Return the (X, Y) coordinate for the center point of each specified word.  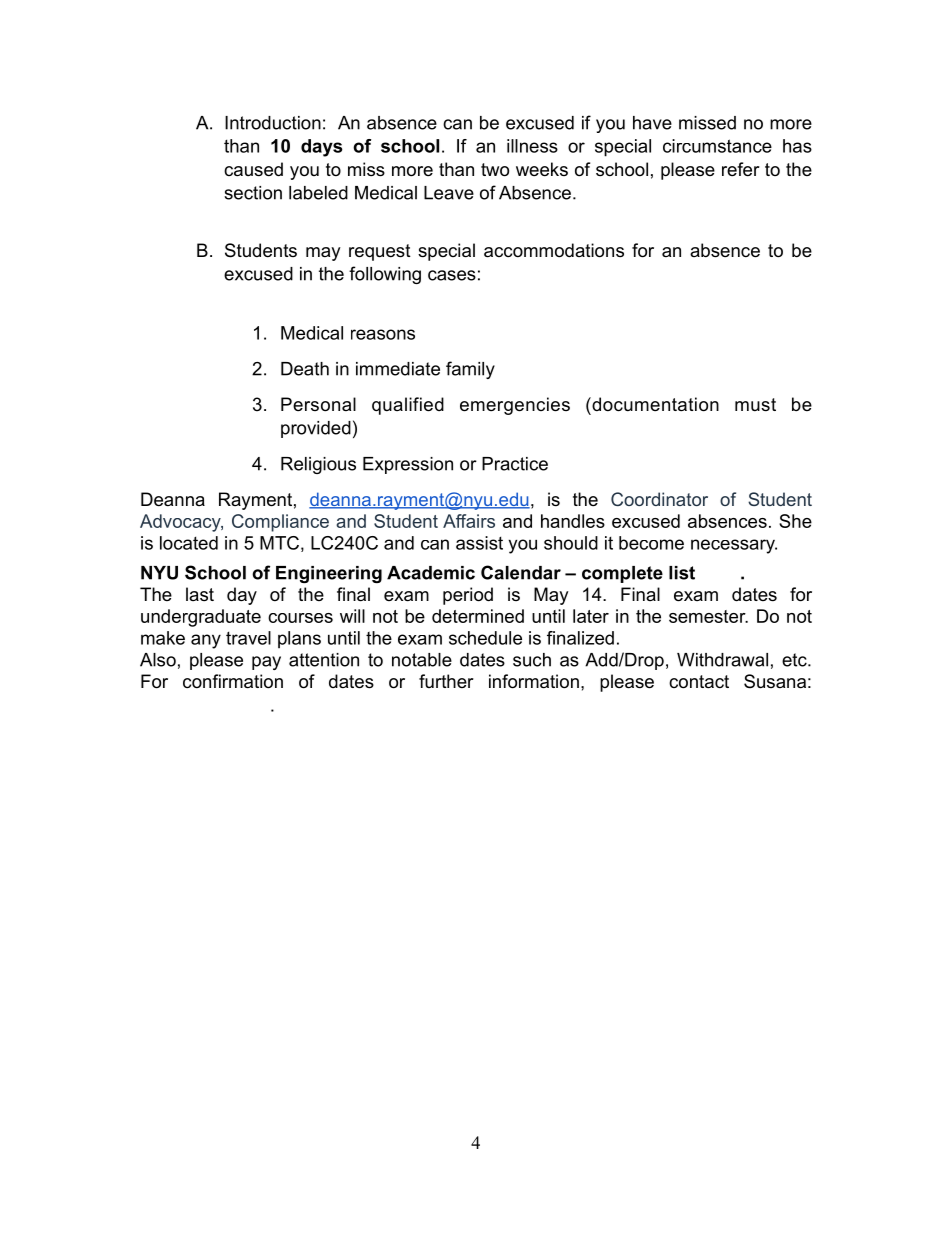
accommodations (554, 250)
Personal (318, 404)
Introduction (273, 123)
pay (266, 663)
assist (479, 543)
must (755, 404)
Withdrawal (722, 660)
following (385, 275)
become (651, 543)
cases (452, 275)
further (446, 681)
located (189, 543)
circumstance (717, 146)
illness (532, 146)
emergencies (515, 406)
